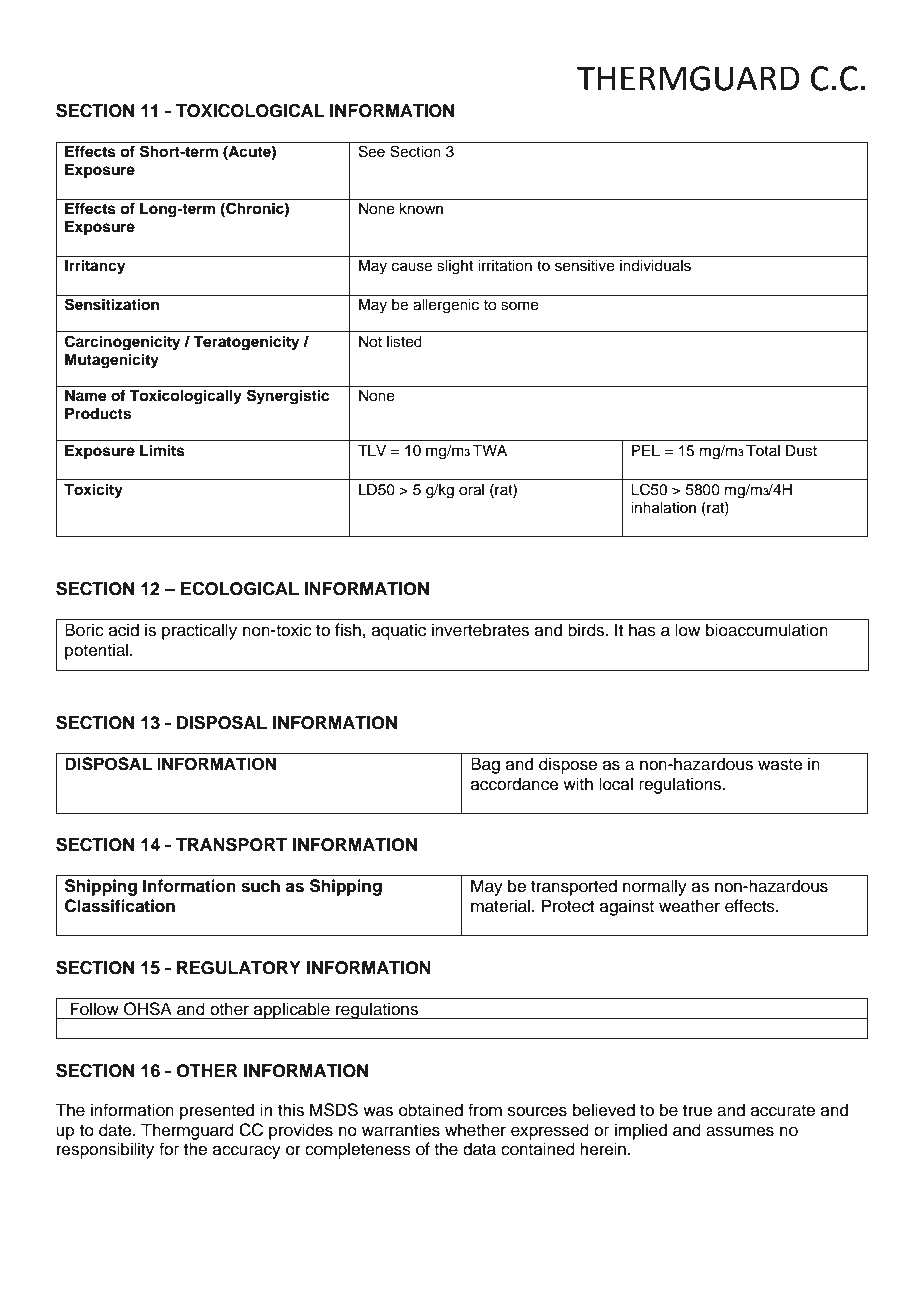 This document has height=1308, width=924. I want to click on inhalation, so click(663, 508).
